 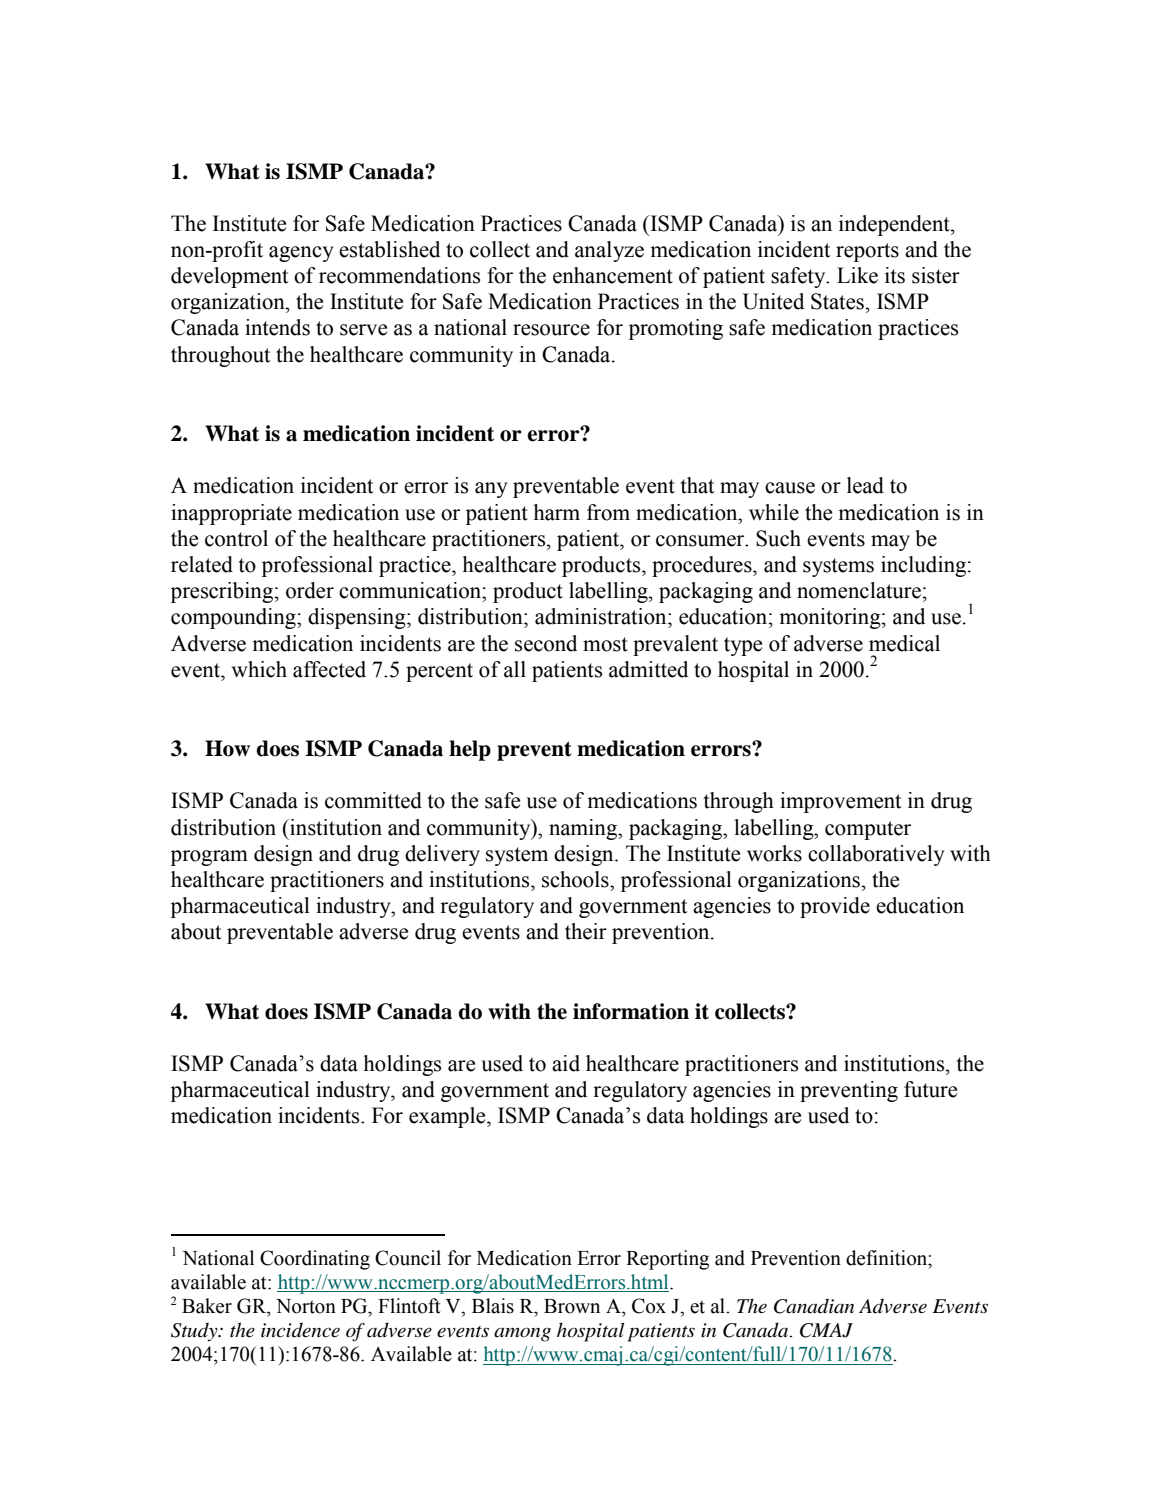 I want to click on How, so click(x=227, y=748).
